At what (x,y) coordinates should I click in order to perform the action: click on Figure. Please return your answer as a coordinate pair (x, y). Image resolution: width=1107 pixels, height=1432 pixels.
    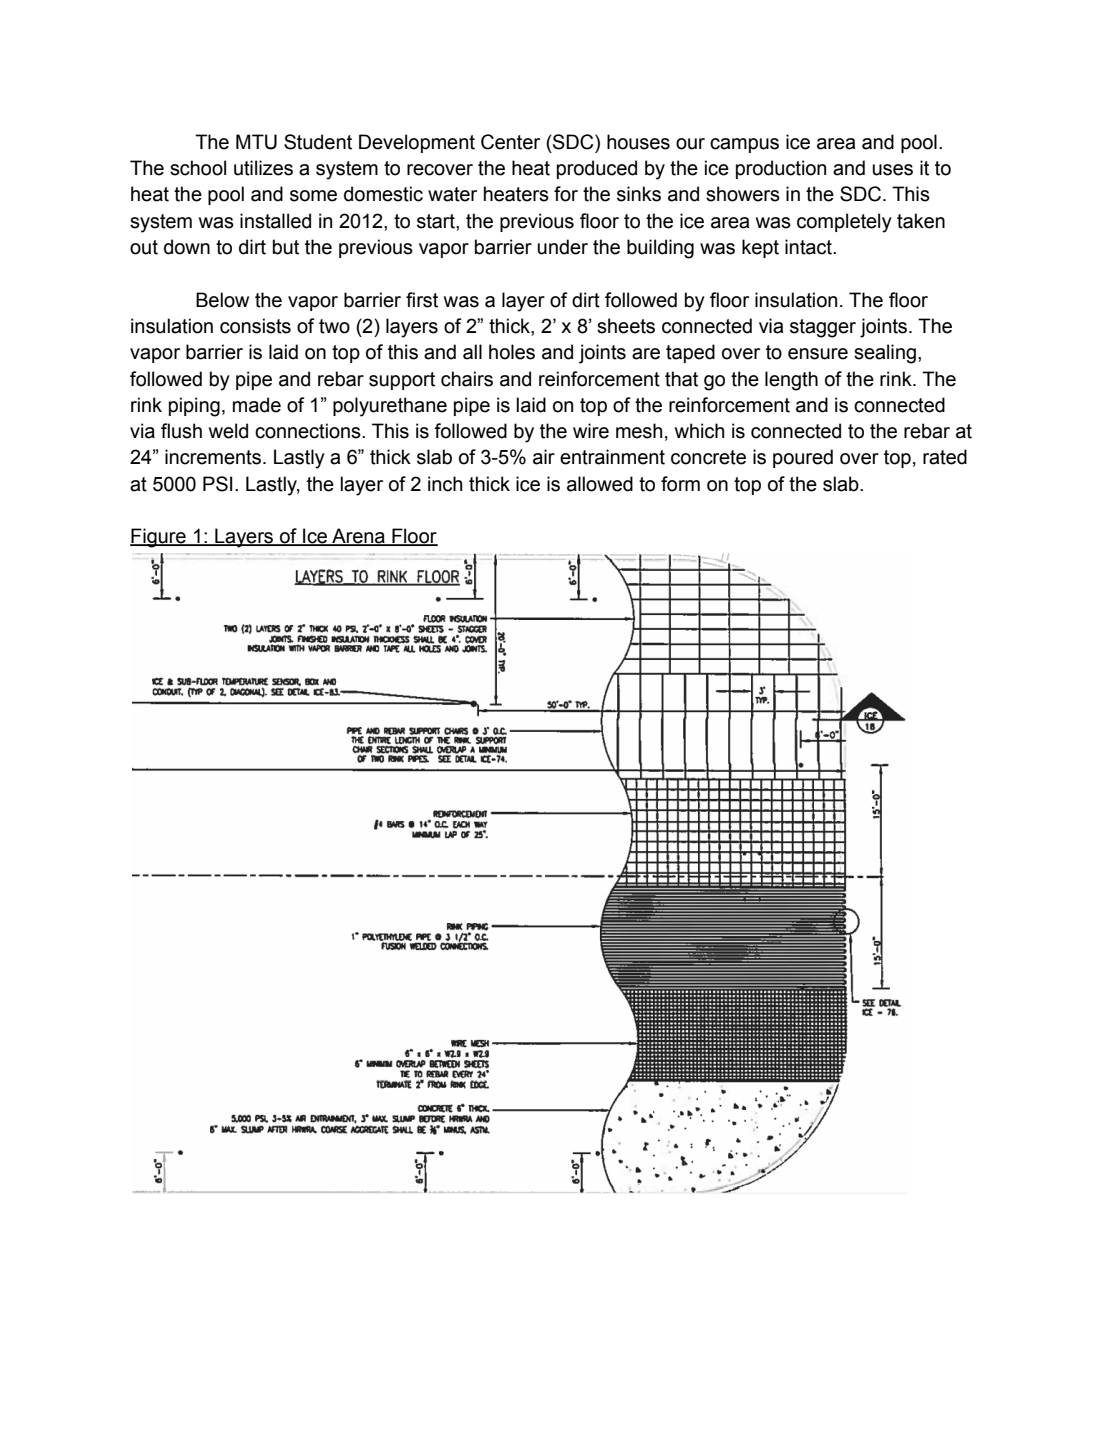
    Looking at the image, I should click on (159, 538).
